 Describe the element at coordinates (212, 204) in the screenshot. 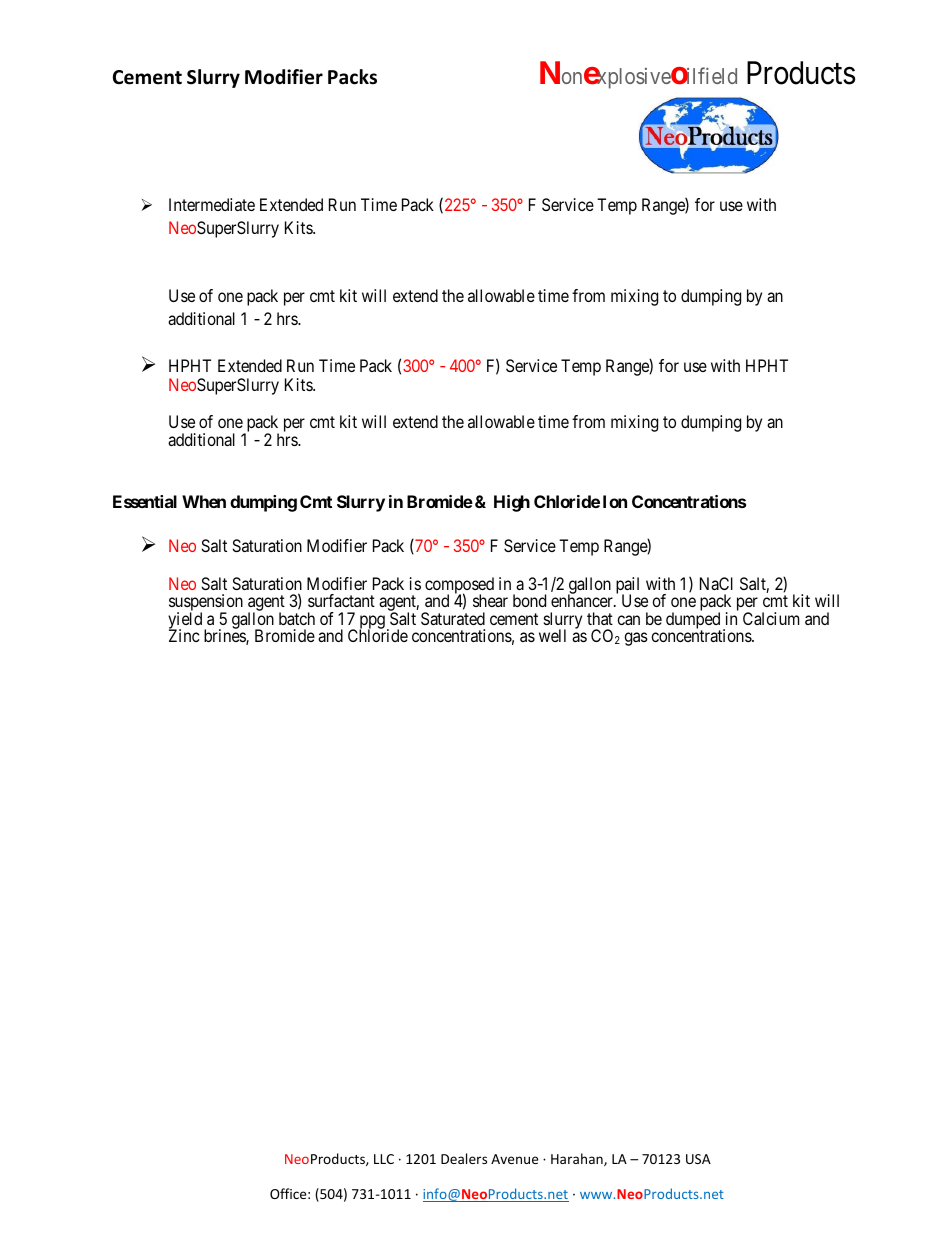

I see `Intermediate` at that location.
